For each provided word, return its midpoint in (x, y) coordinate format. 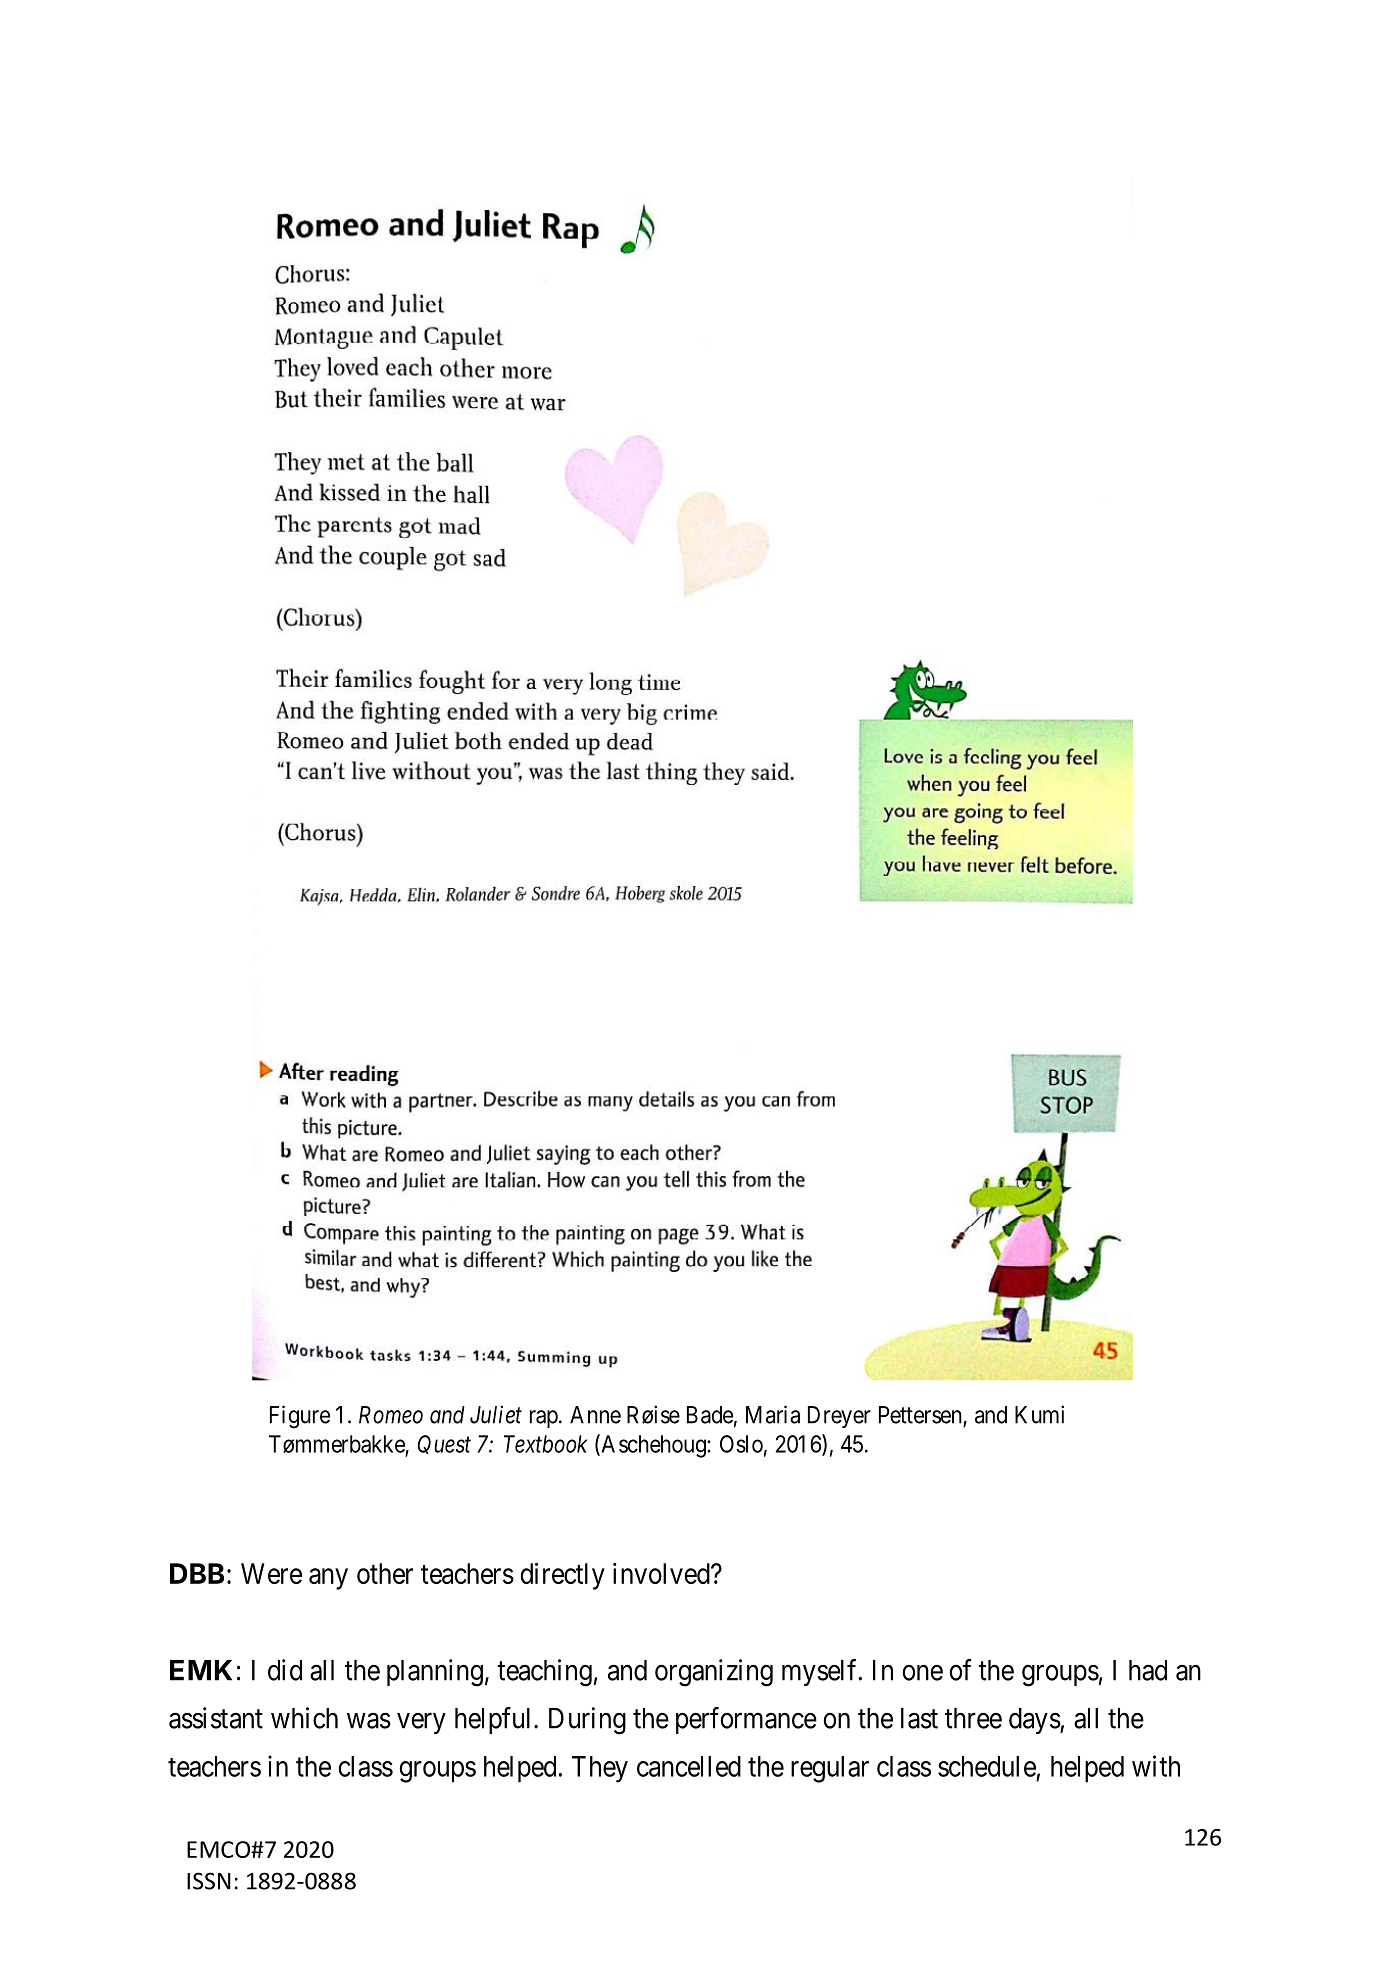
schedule (987, 1766)
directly (563, 1576)
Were (271, 1573)
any (328, 1579)
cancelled (689, 1766)
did (285, 1670)
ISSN (209, 1881)
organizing (714, 1673)
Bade (710, 1415)
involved (662, 1573)
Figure (300, 1417)
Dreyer (839, 1417)
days (1035, 1721)
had (1148, 1670)
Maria (773, 1414)
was (369, 1721)
